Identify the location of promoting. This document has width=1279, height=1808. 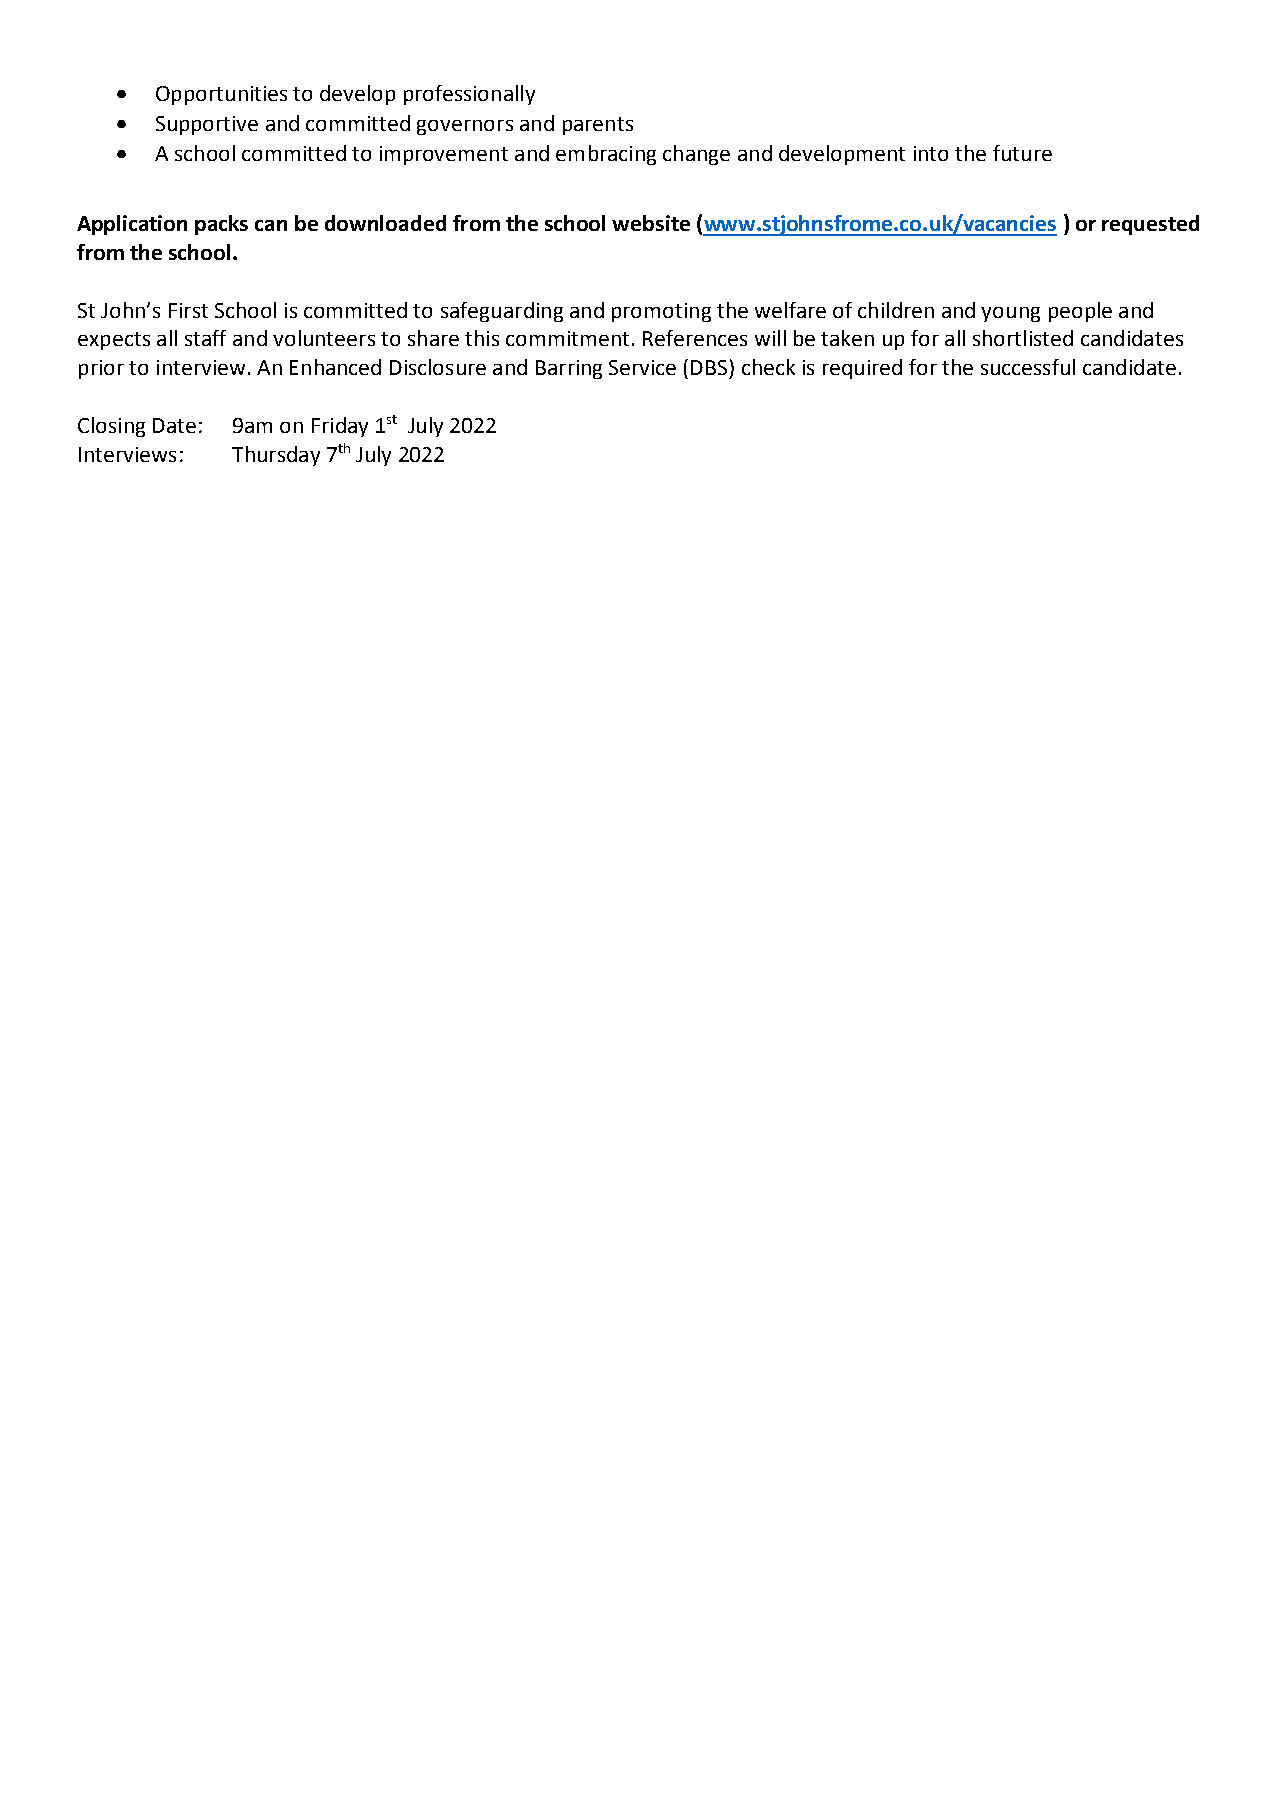
(661, 312).
